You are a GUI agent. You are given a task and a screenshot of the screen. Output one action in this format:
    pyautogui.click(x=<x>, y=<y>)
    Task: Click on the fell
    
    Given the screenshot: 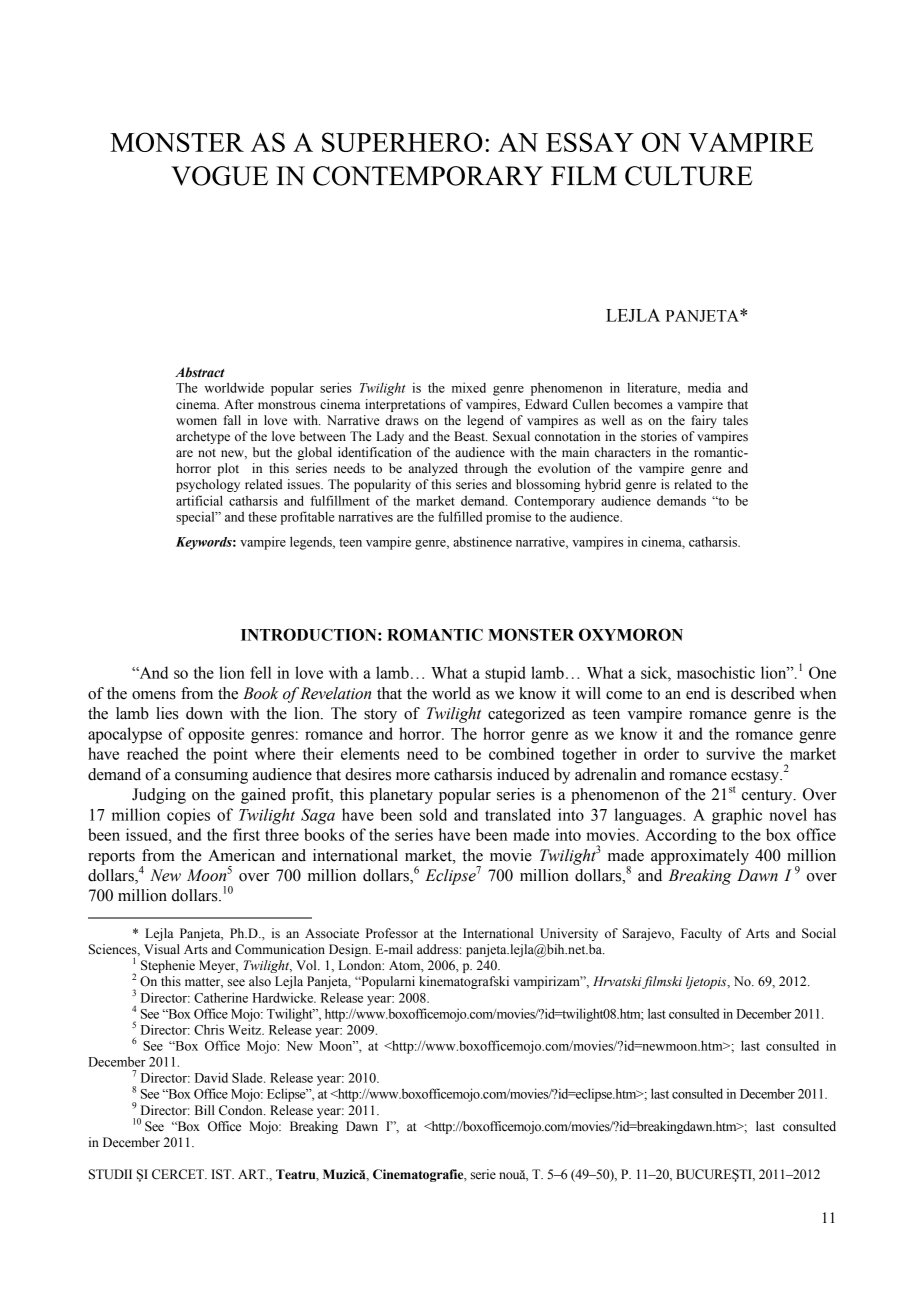 What is the action you would take?
    pyautogui.click(x=260, y=672)
